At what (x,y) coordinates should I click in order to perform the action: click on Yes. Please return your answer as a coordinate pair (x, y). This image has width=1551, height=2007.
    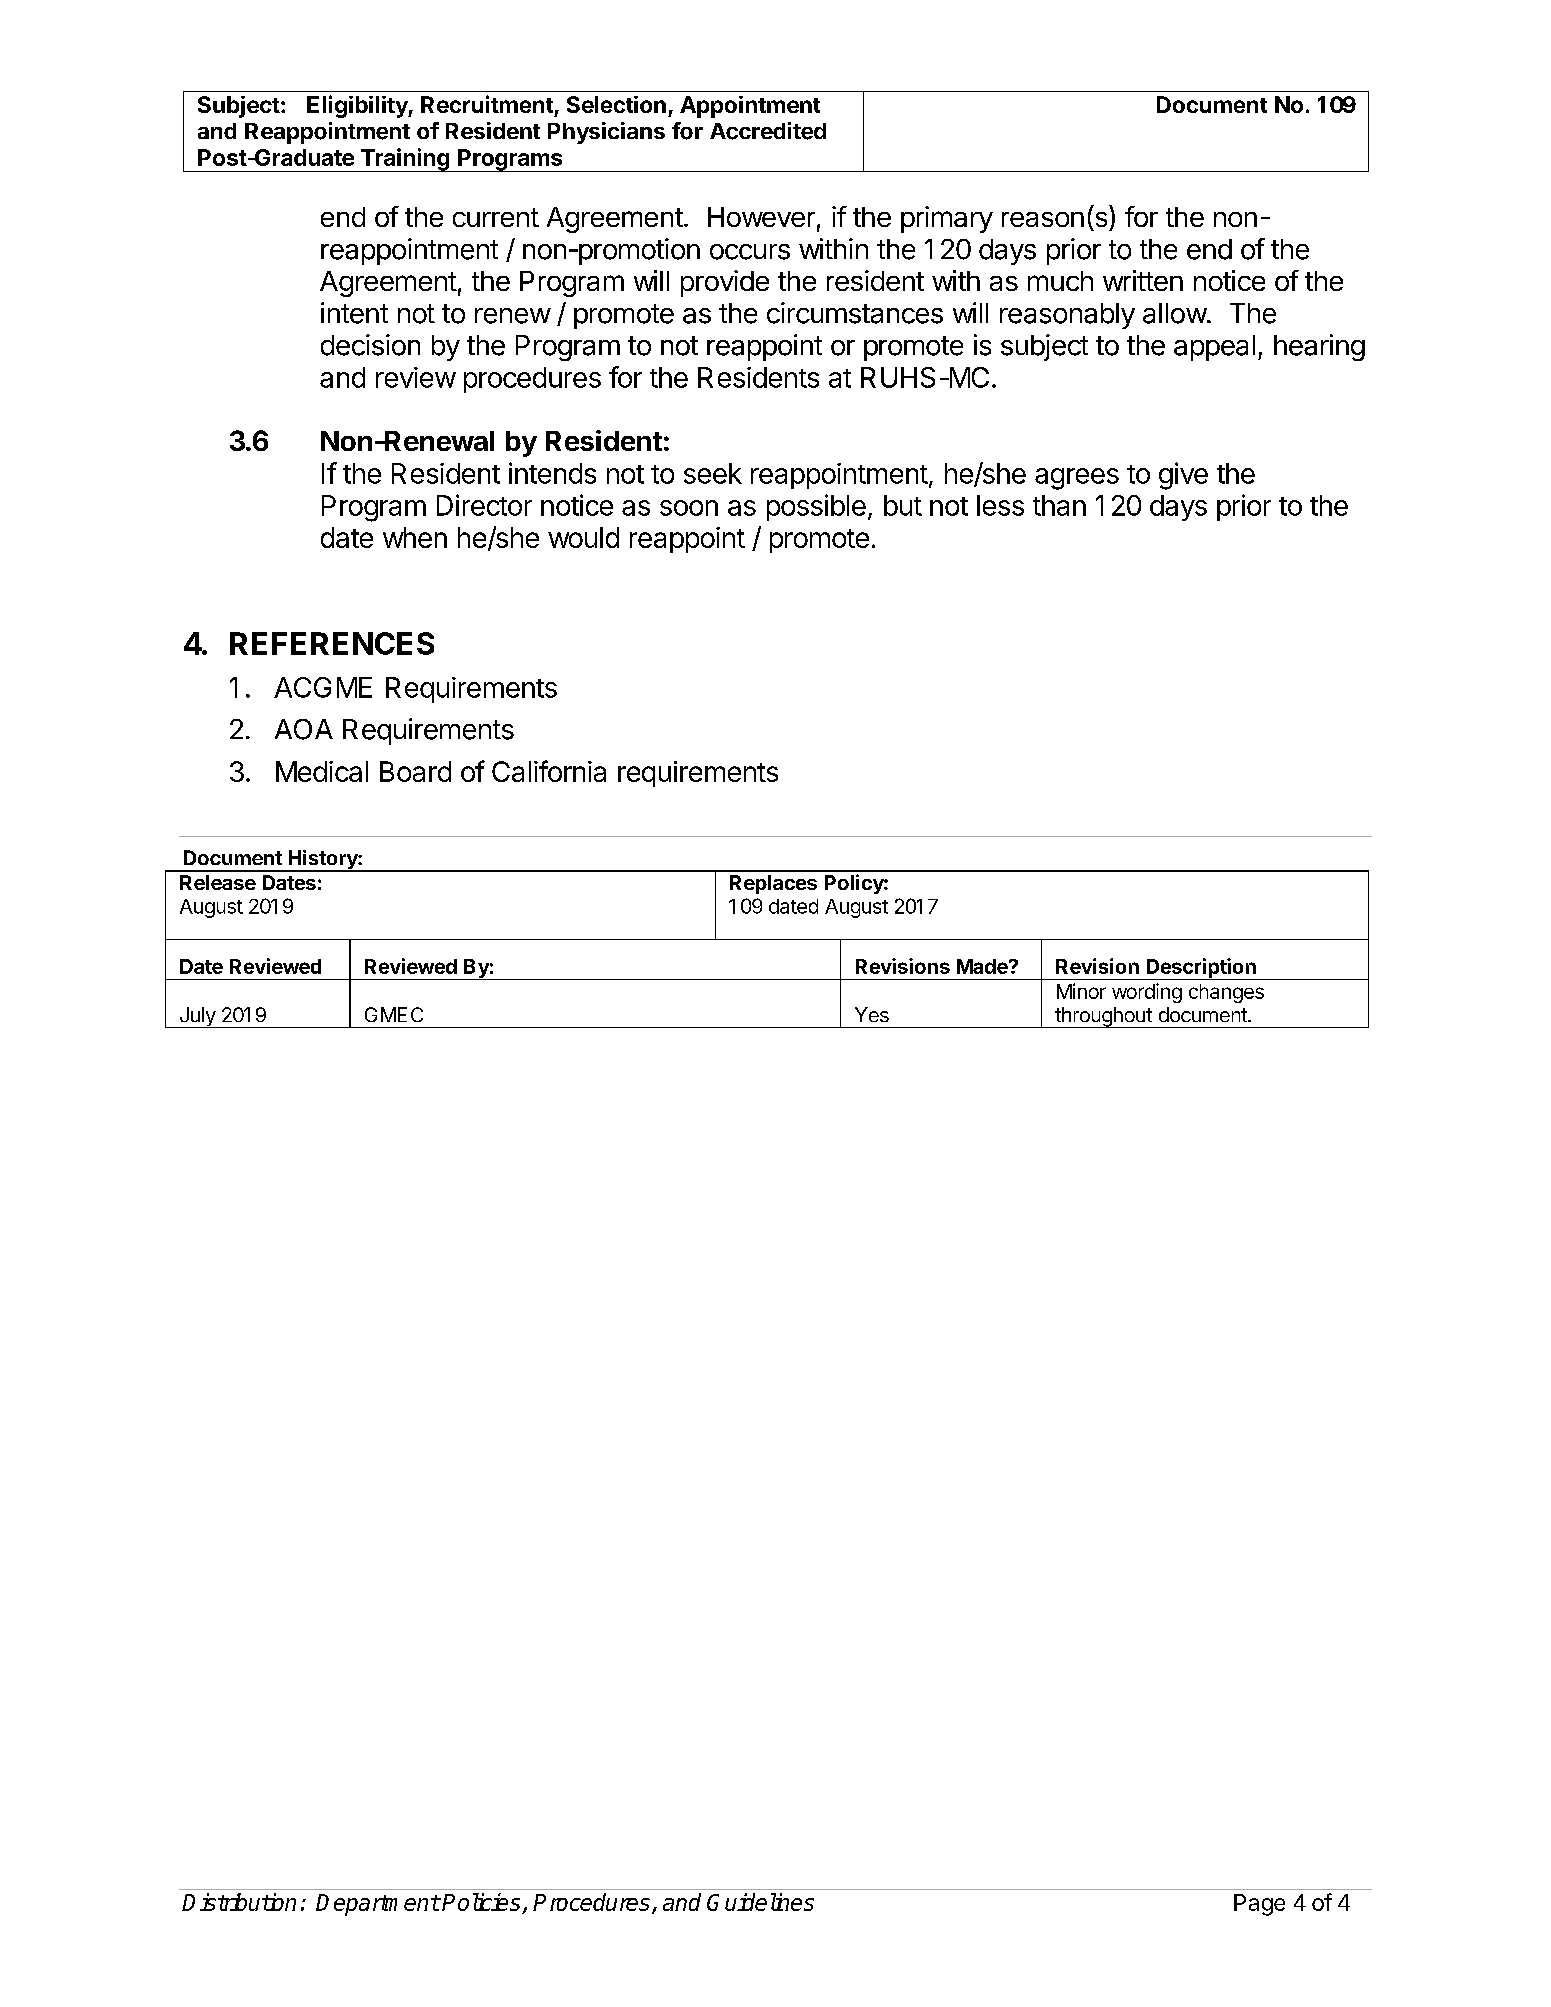
    Looking at the image, I should click on (872, 1014).
